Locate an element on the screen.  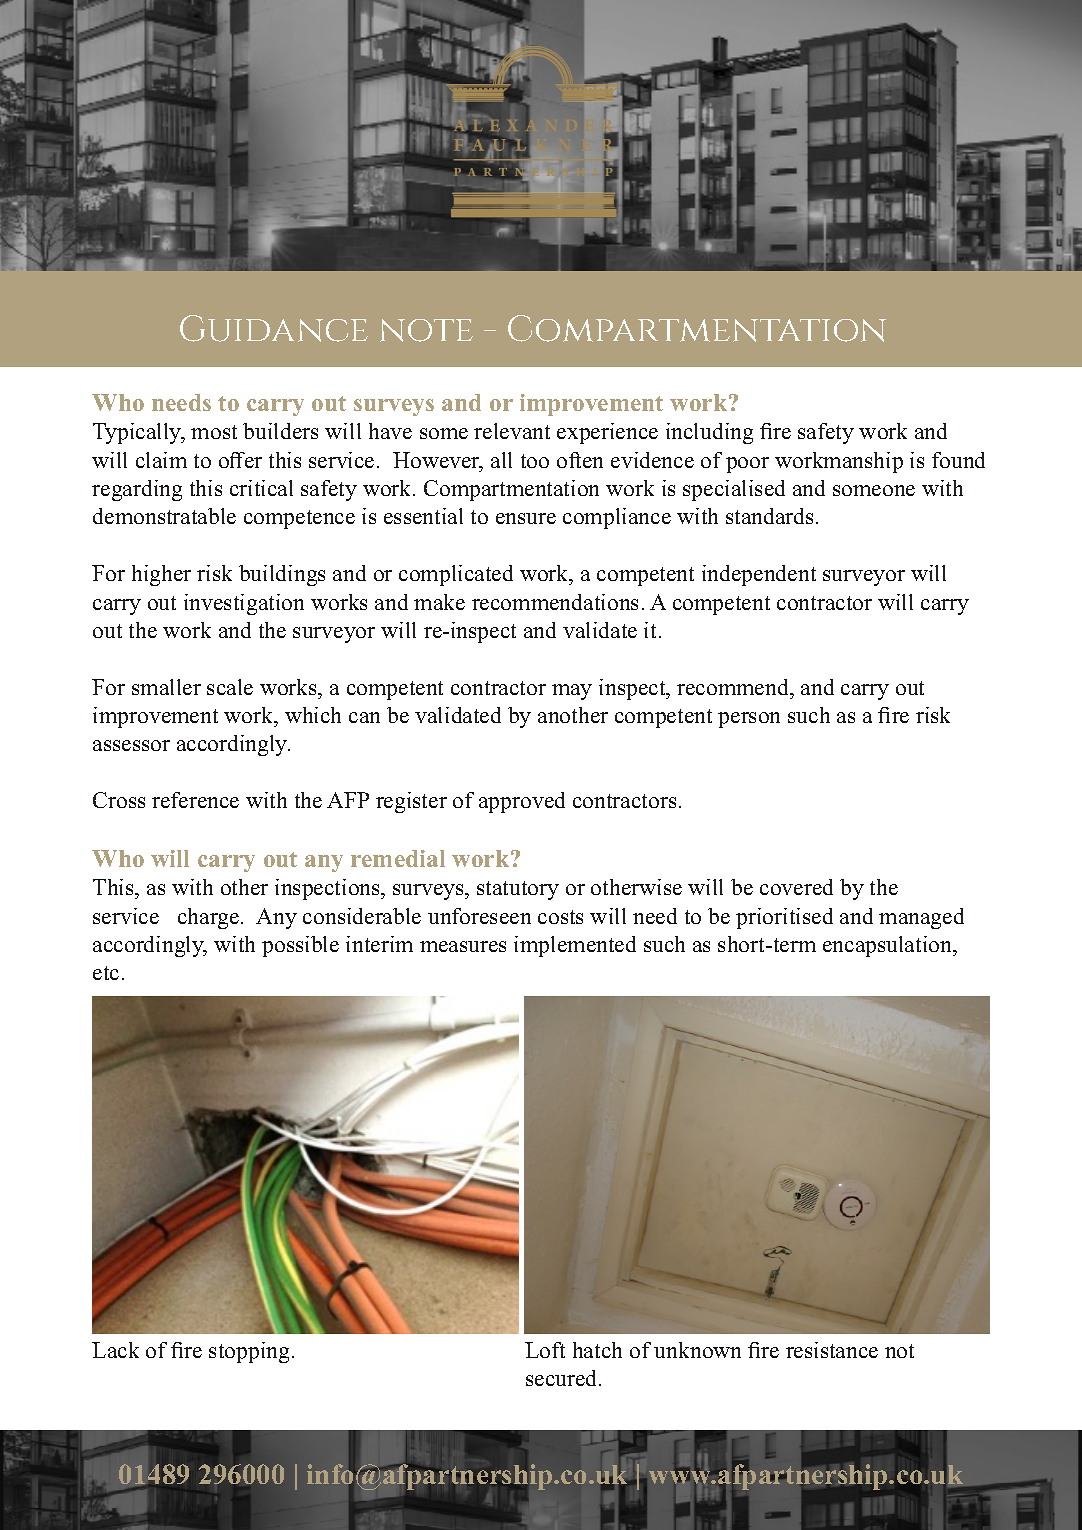
statutory is located at coordinates (518, 890).
